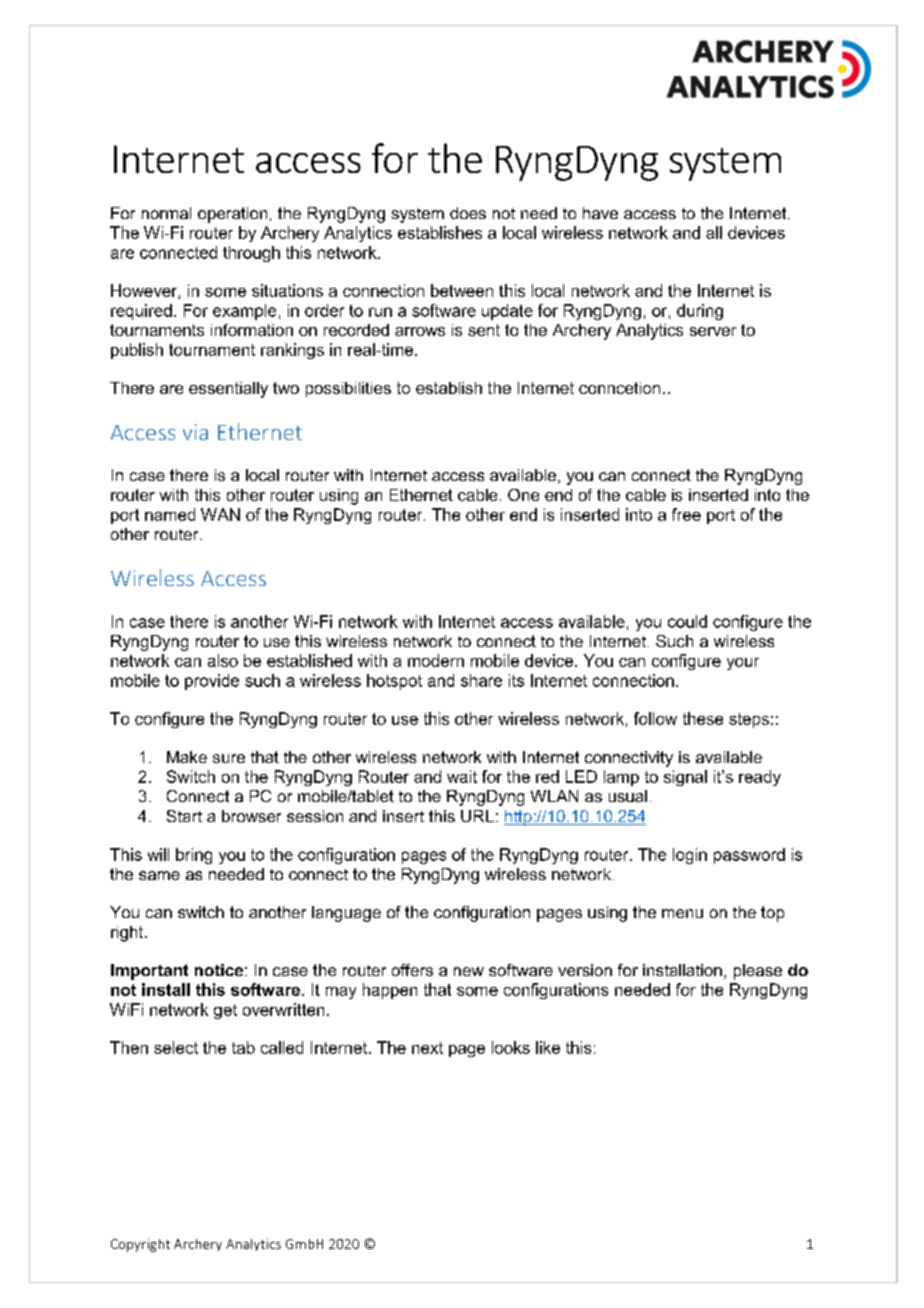 This screenshot has width=924, height=1308. I want to click on these, so click(703, 718).
